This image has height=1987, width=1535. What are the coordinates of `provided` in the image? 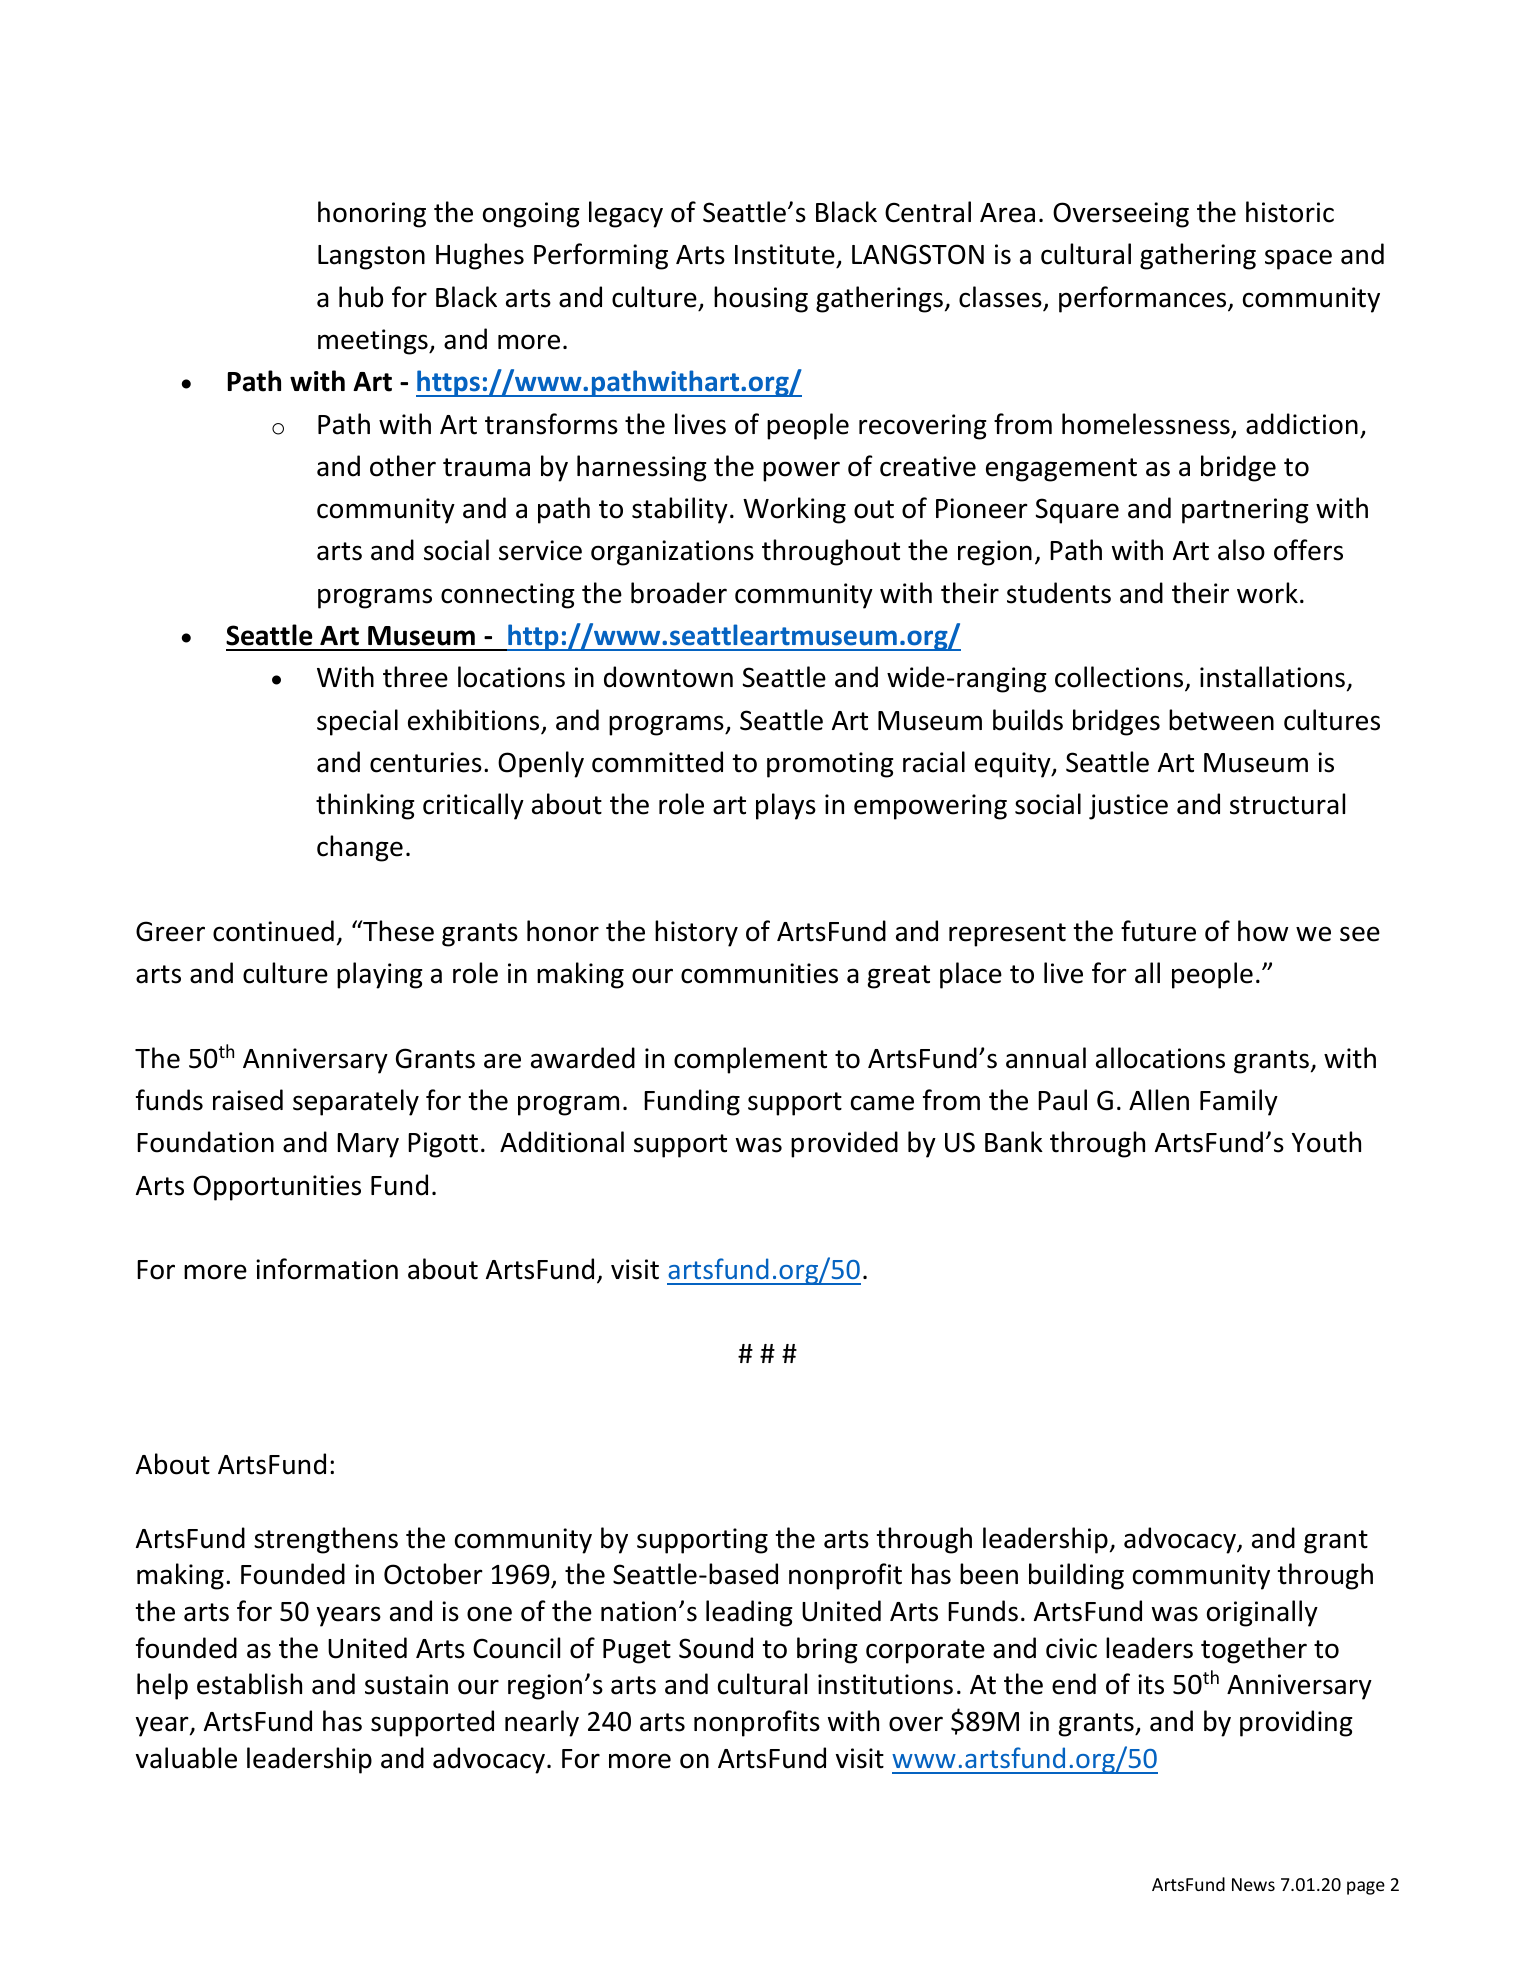 It's located at (844, 1144).
